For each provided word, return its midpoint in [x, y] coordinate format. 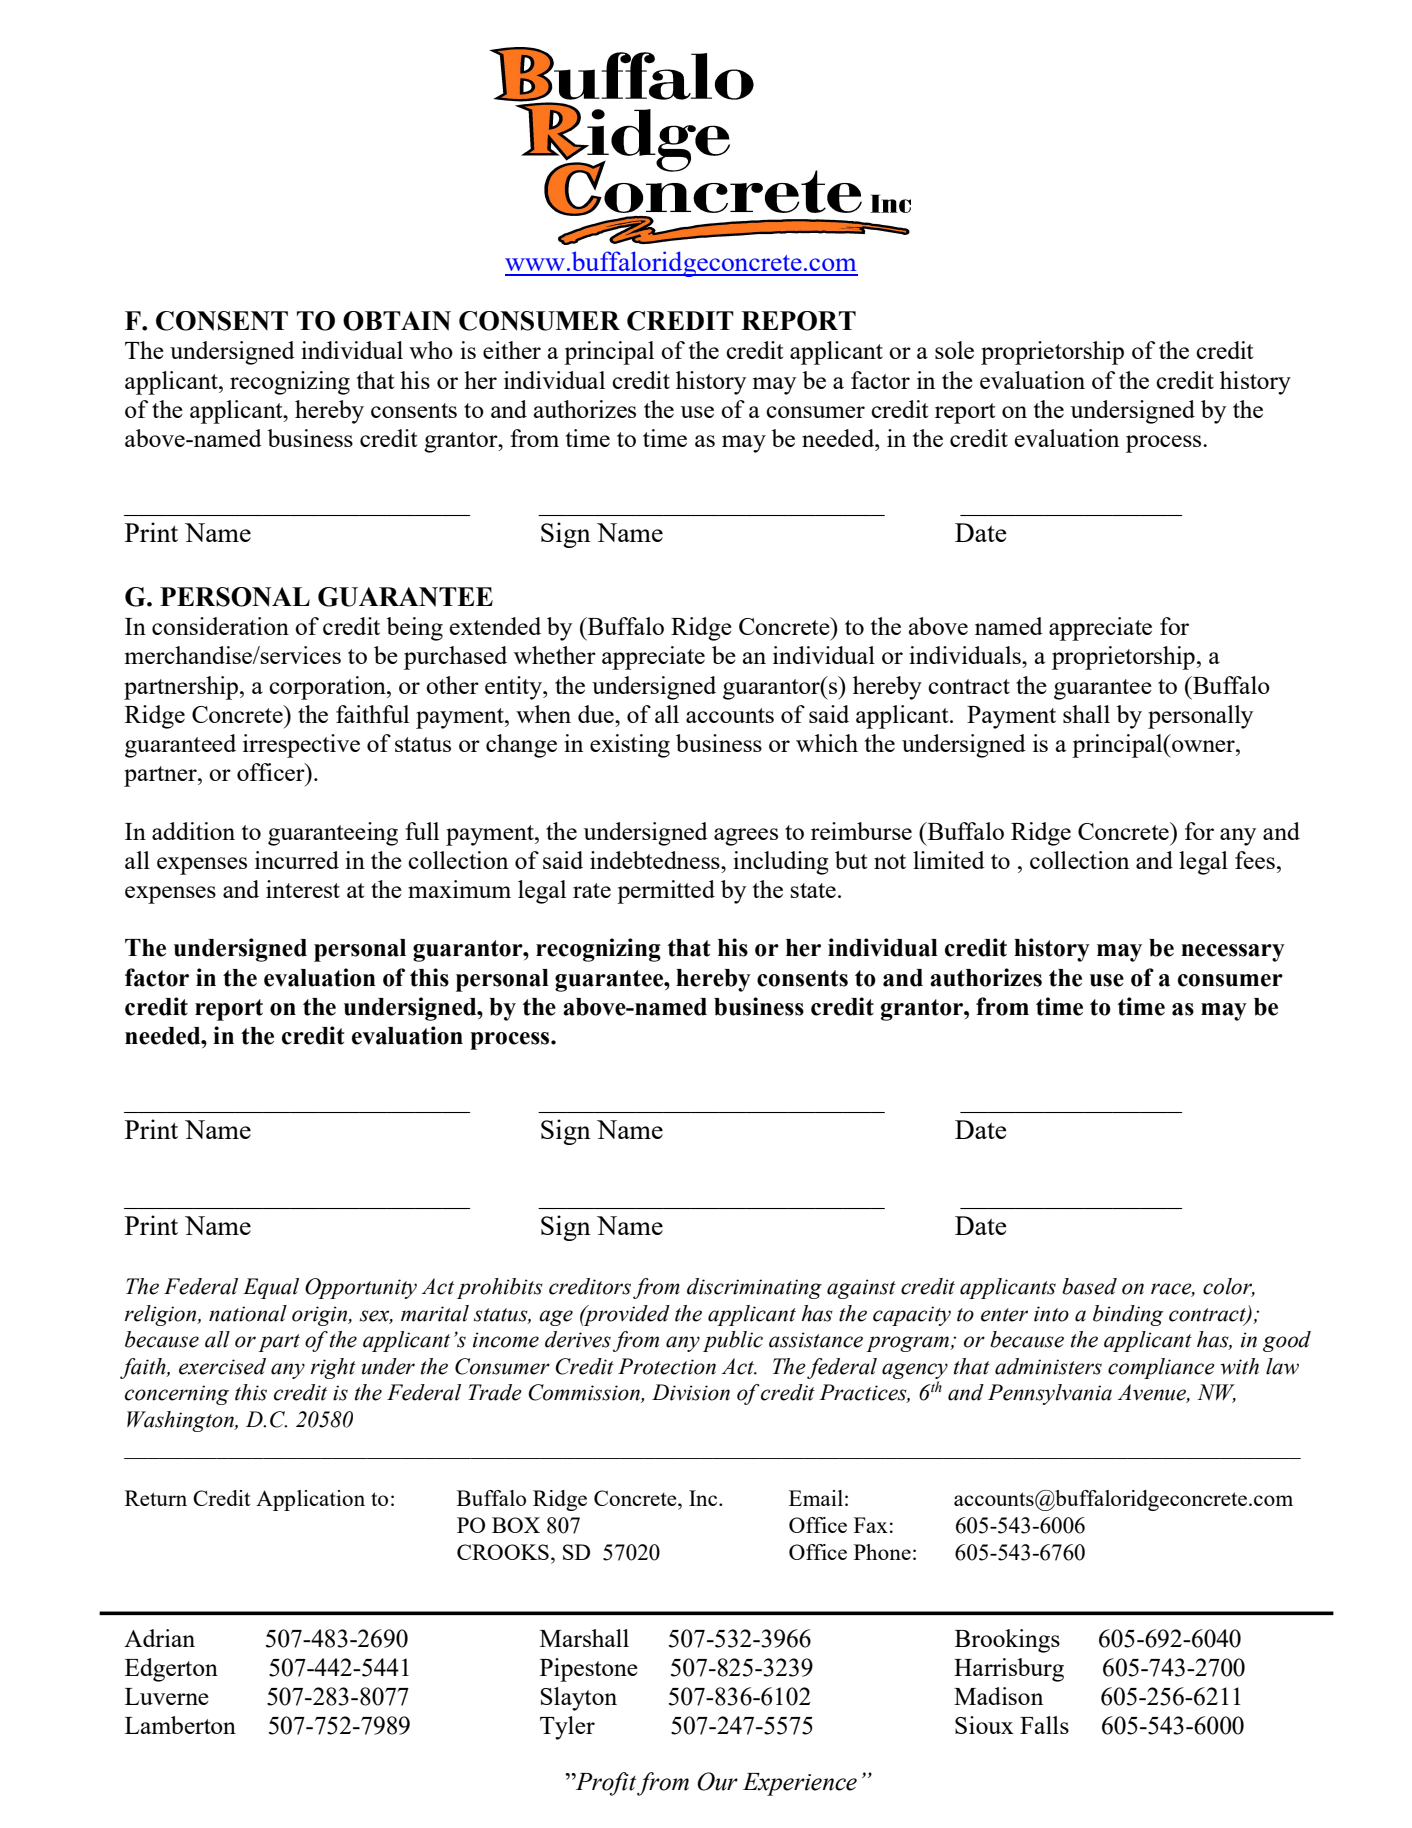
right [333, 1368]
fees [1255, 860]
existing [630, 746]
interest [303, 889]
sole [954, 350]
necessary [1233, 953]
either [512, 350]
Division [691, 1392]
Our [717, 1781]
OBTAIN [397, 321]
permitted [666, 892]
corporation [328, 688]
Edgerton [171, 1670]
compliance [1161, 1368]
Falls [1044, 1725]
